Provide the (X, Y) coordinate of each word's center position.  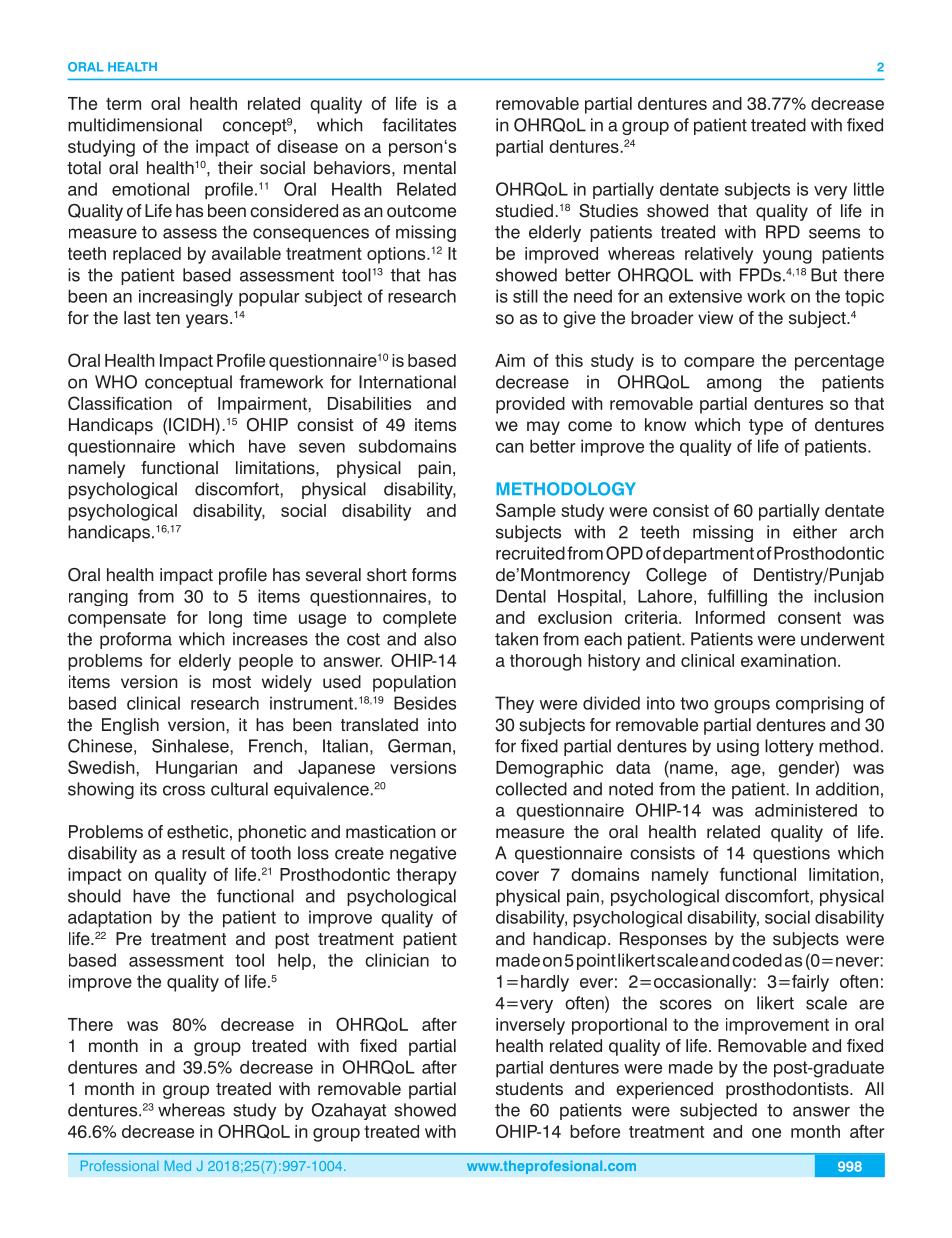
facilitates (419, 125)
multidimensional (135, 125)
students (529, 1089)
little (869, 189)
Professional (120, 1165)
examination (788, 660)
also (440, 639)
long (225, 619)
